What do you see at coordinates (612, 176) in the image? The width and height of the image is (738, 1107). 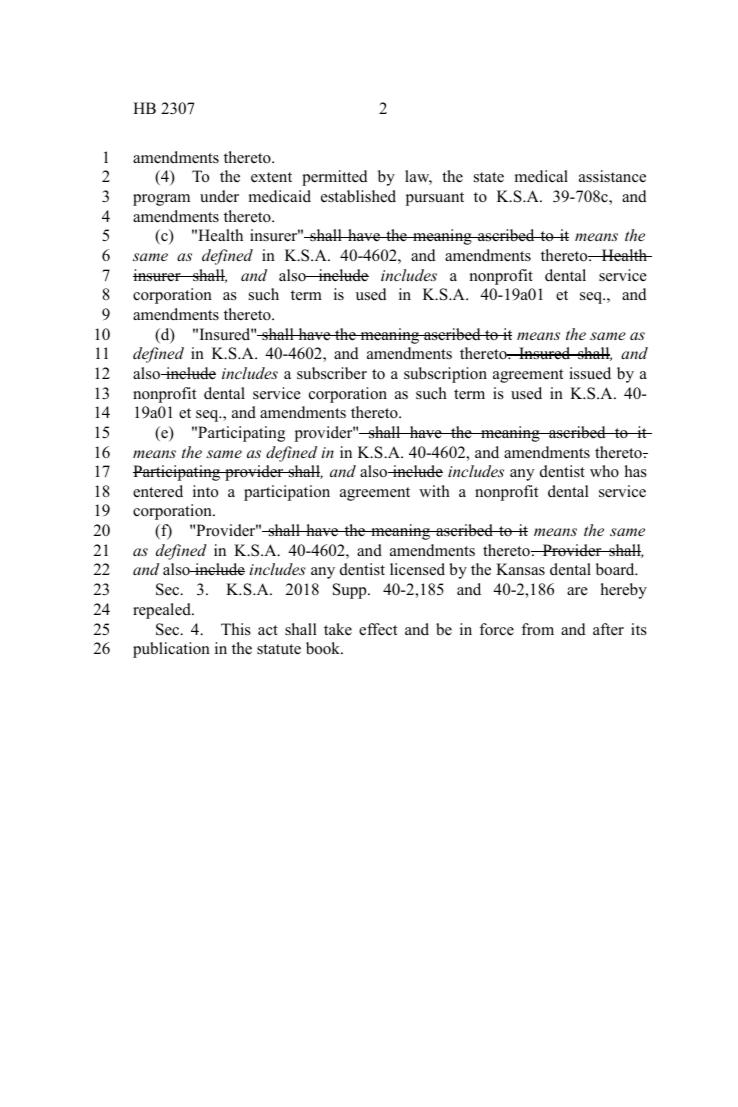 I see `assistance` at bounding box center [612, 176].
